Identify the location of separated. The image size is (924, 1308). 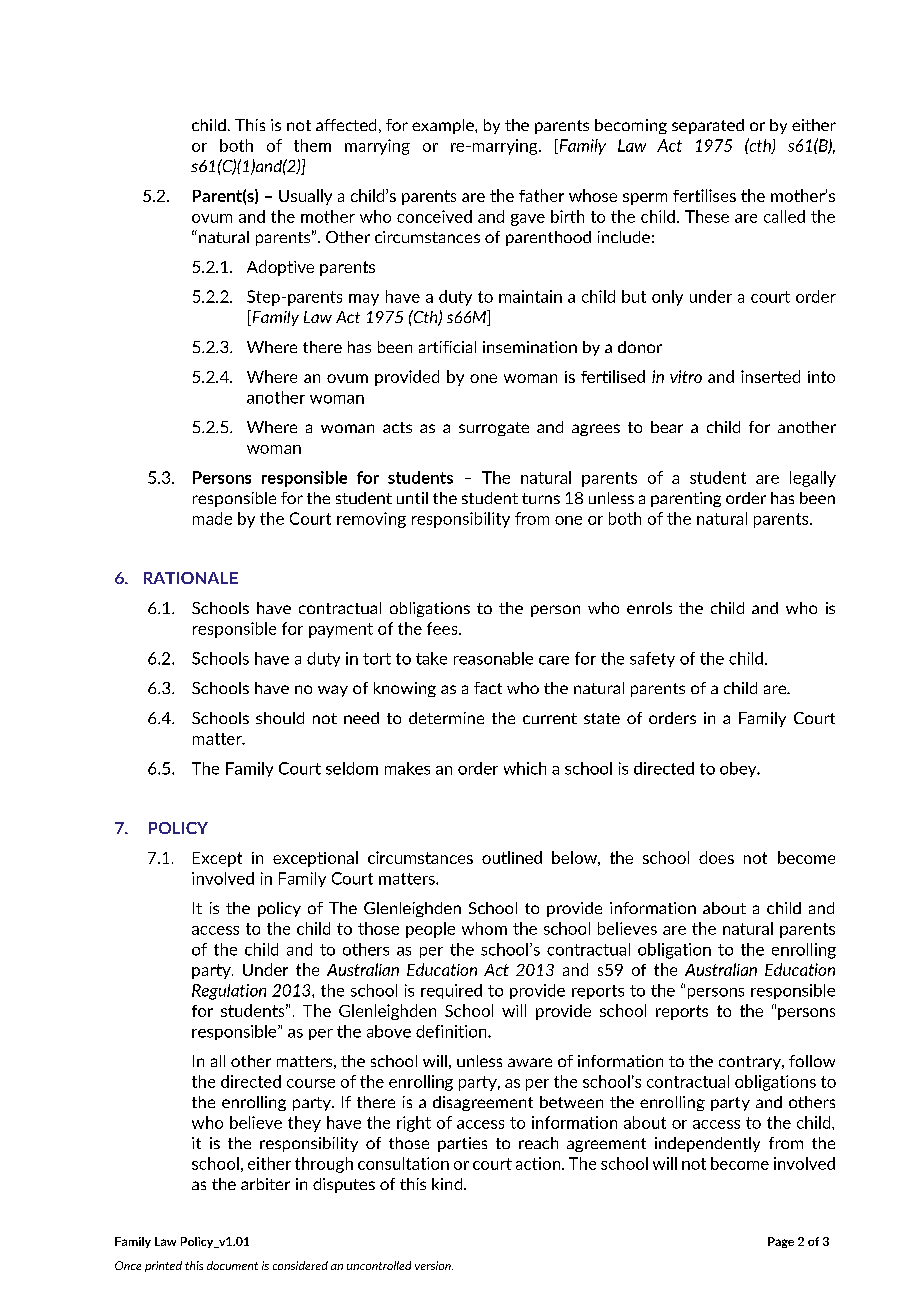
(708, 126).
